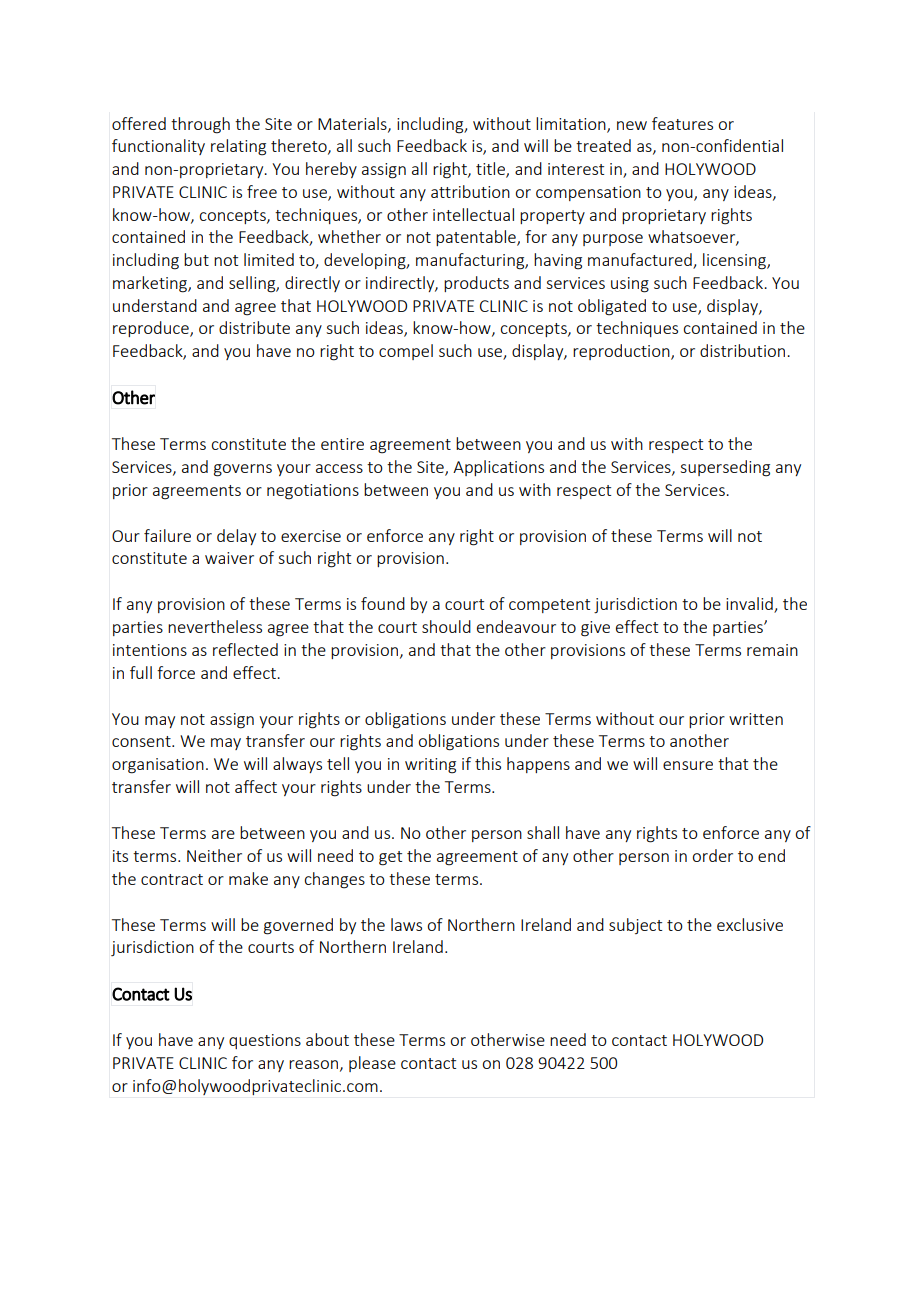 The width and height of the screenshot is (924, 1308). I want to click on distribution, so click(744, 350).
